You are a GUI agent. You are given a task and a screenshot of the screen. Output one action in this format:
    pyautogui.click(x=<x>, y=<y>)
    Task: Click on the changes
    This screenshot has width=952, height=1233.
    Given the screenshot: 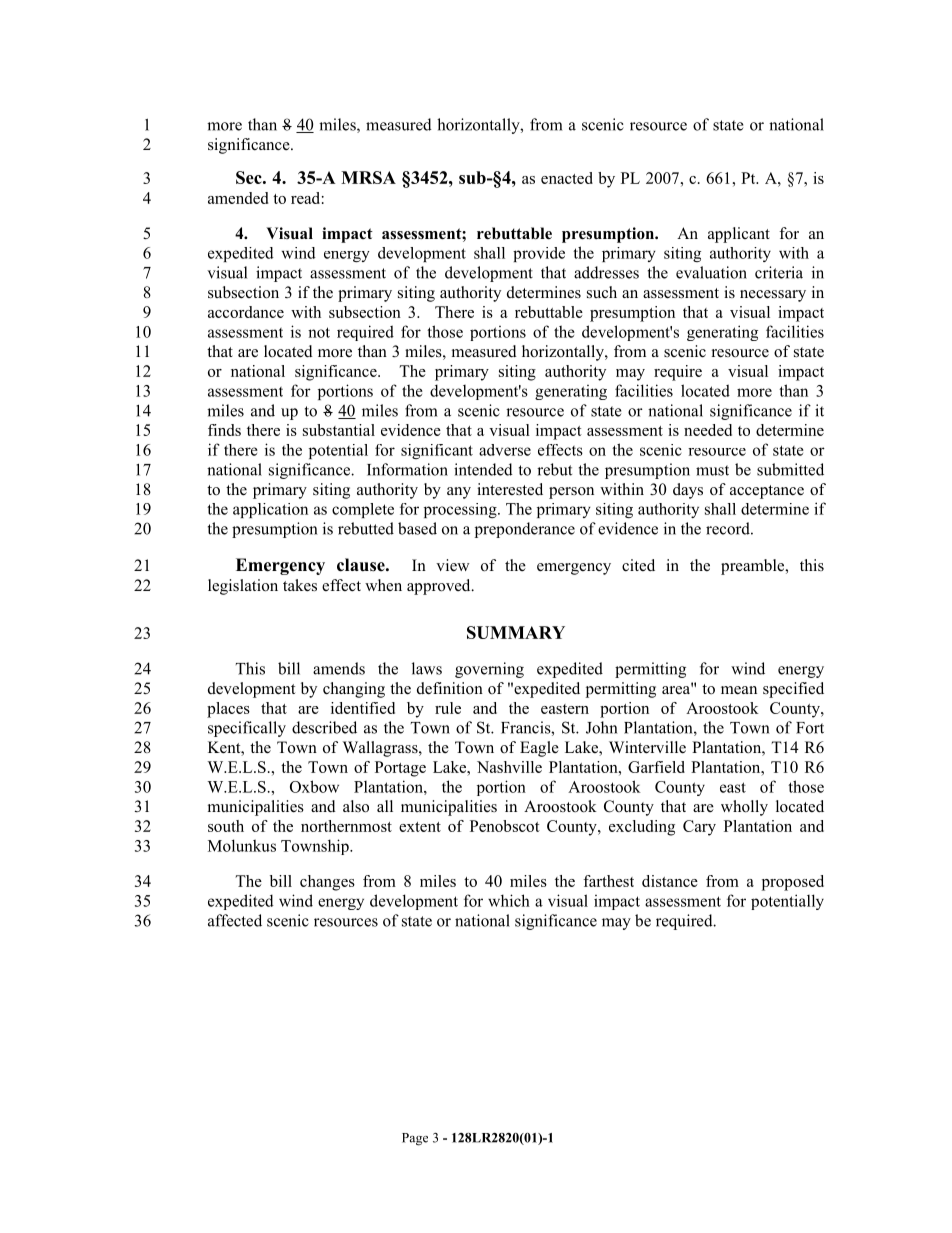 What is the action you would take?
    pyautogui.click(x=327, y=883)
